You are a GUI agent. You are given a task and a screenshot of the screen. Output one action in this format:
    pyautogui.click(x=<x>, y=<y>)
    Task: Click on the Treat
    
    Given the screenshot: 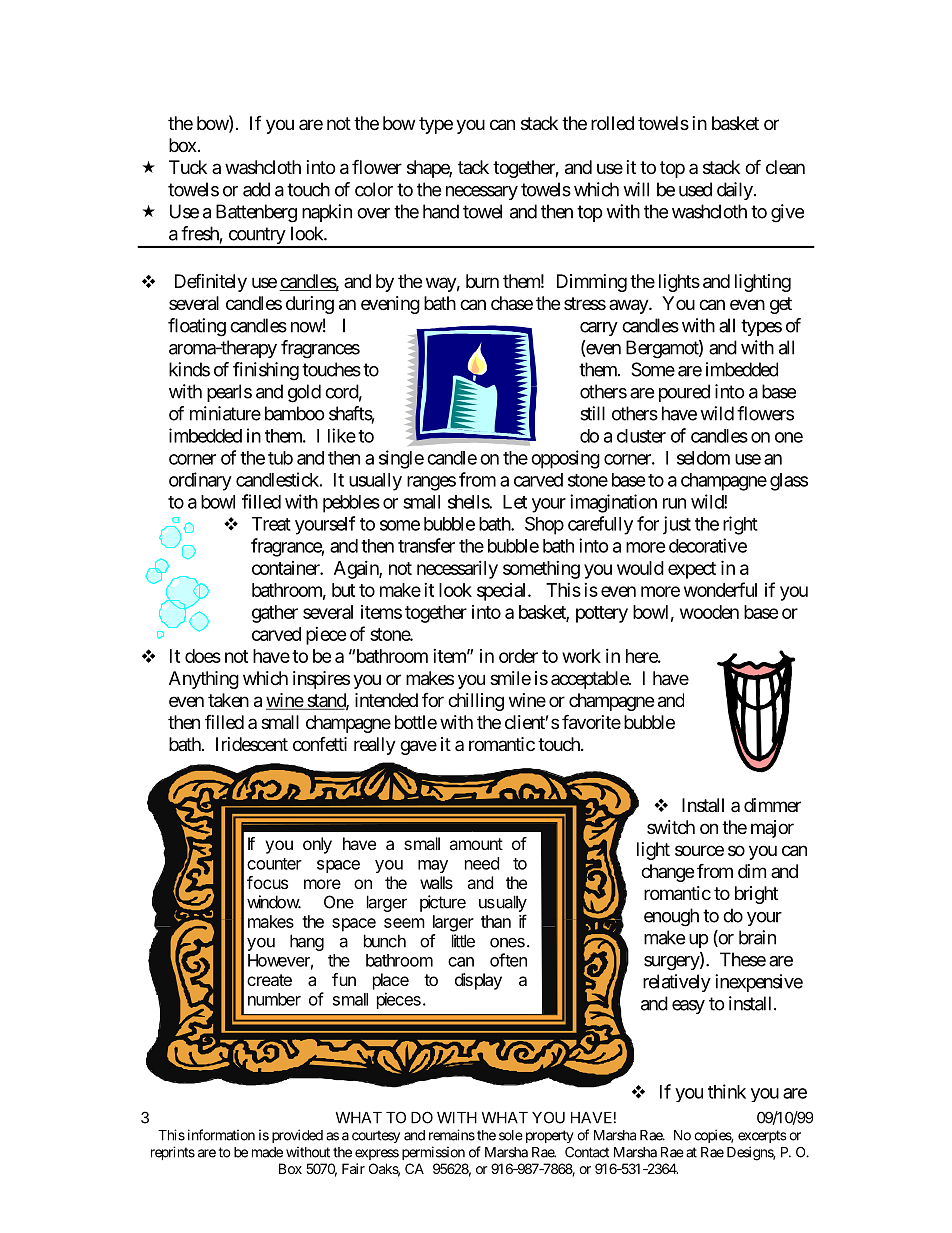 What is the action you would take?
    pyautogui.click(x=271, y=524)
